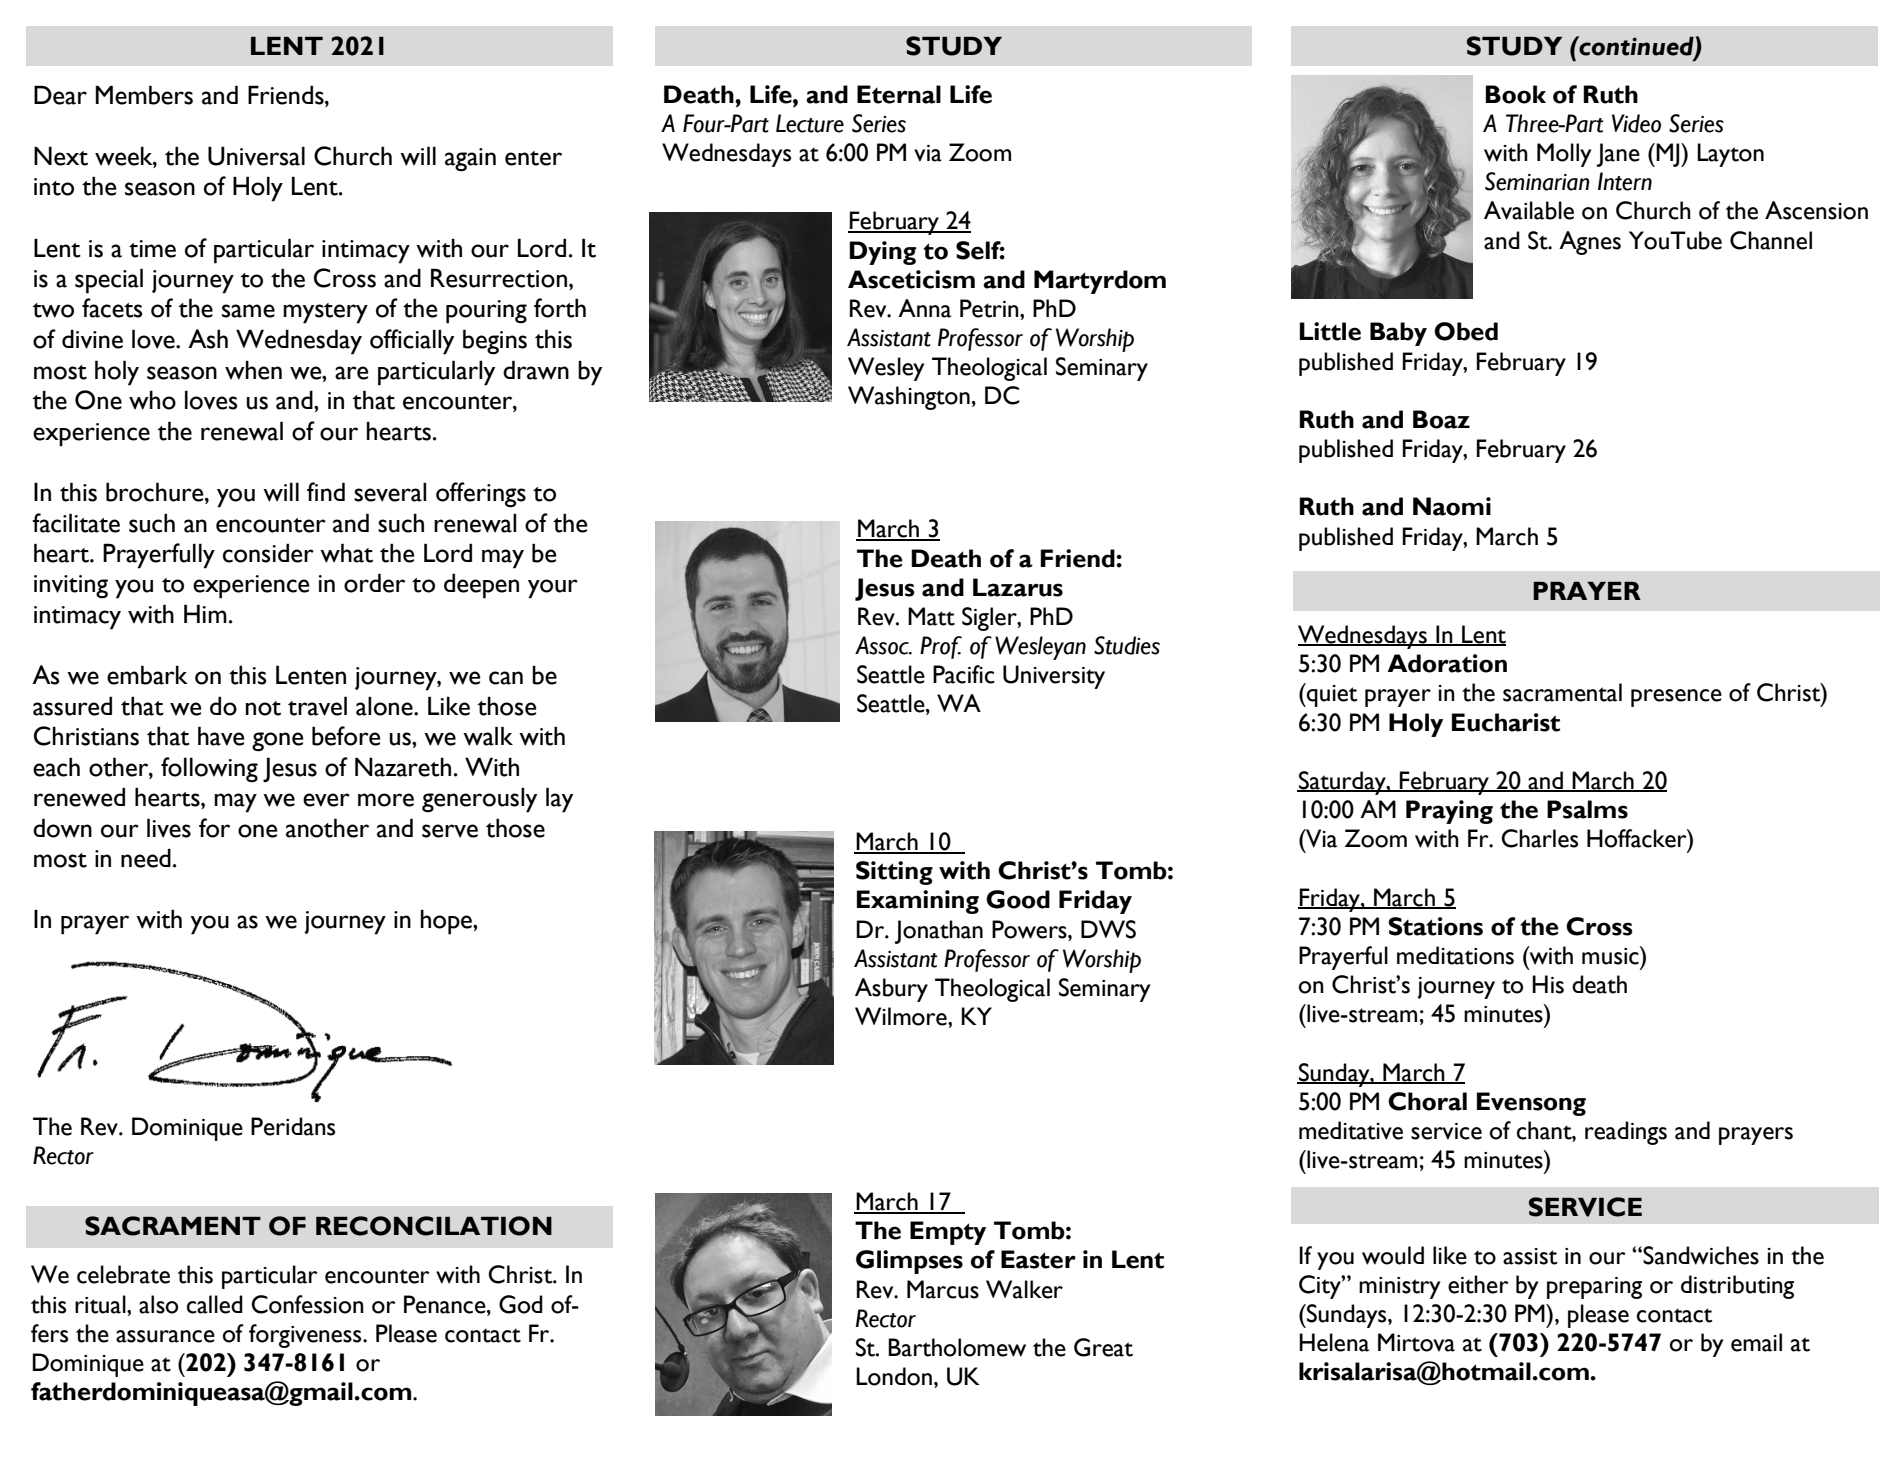  I want to click on music, so click(1611, 955).
